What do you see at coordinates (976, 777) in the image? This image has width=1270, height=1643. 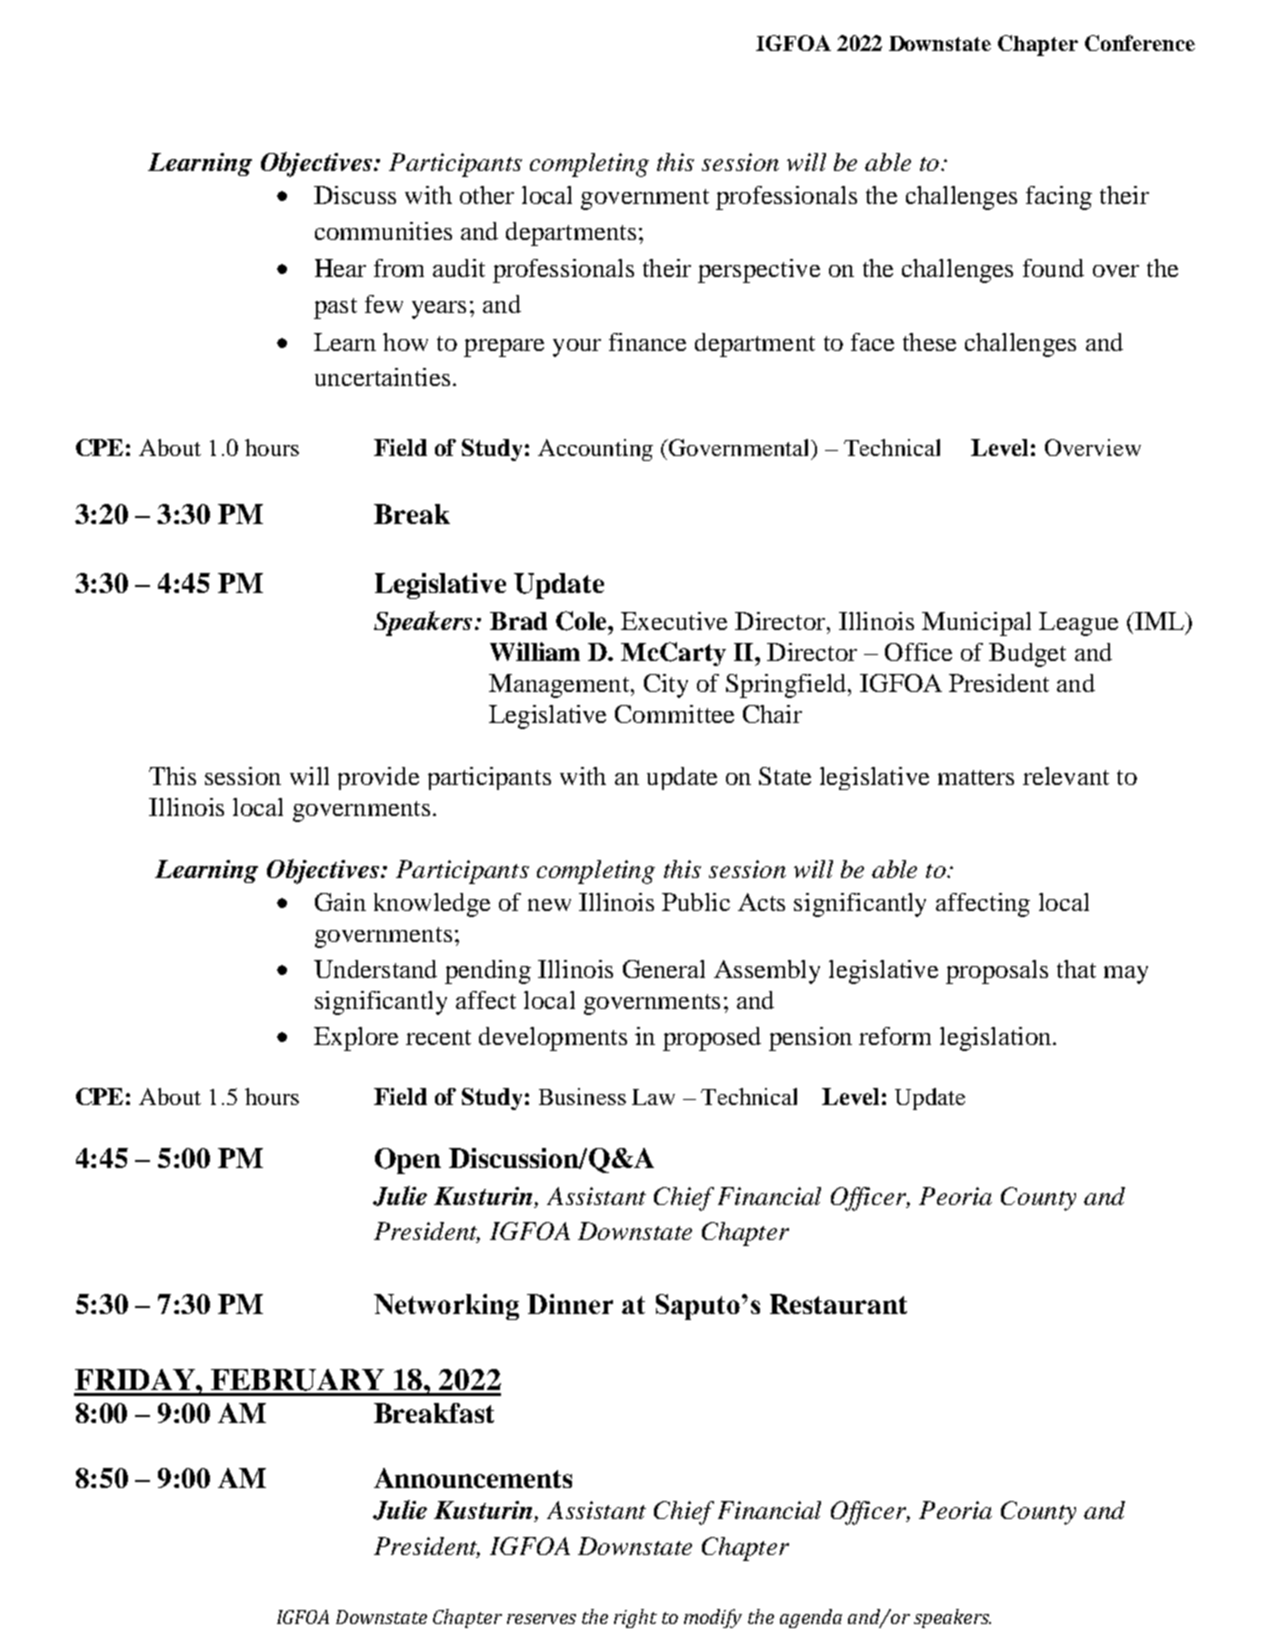 I see `matters` at bounding box center [976, 777].
